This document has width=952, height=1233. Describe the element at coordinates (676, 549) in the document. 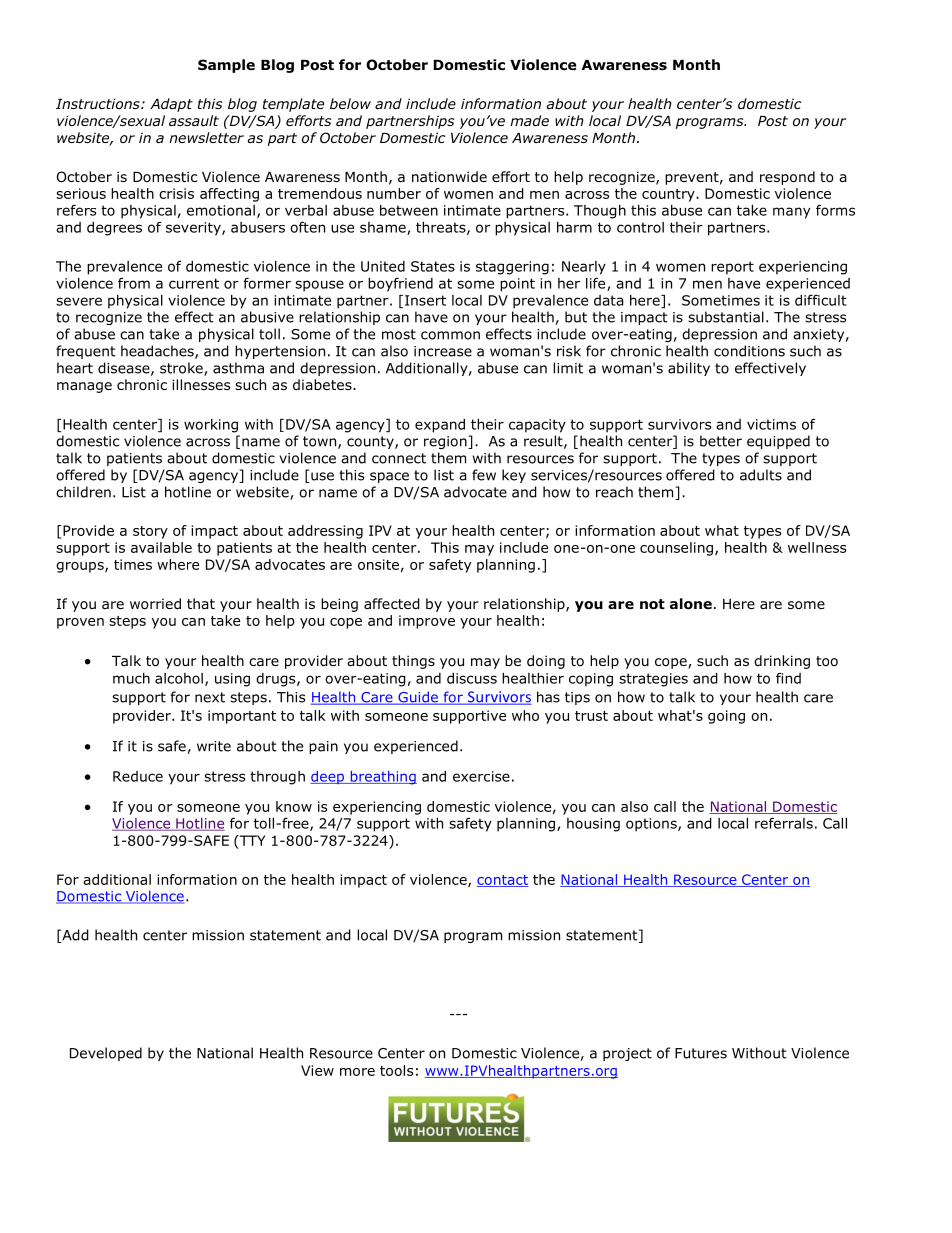

I see `counseling` at that location.
